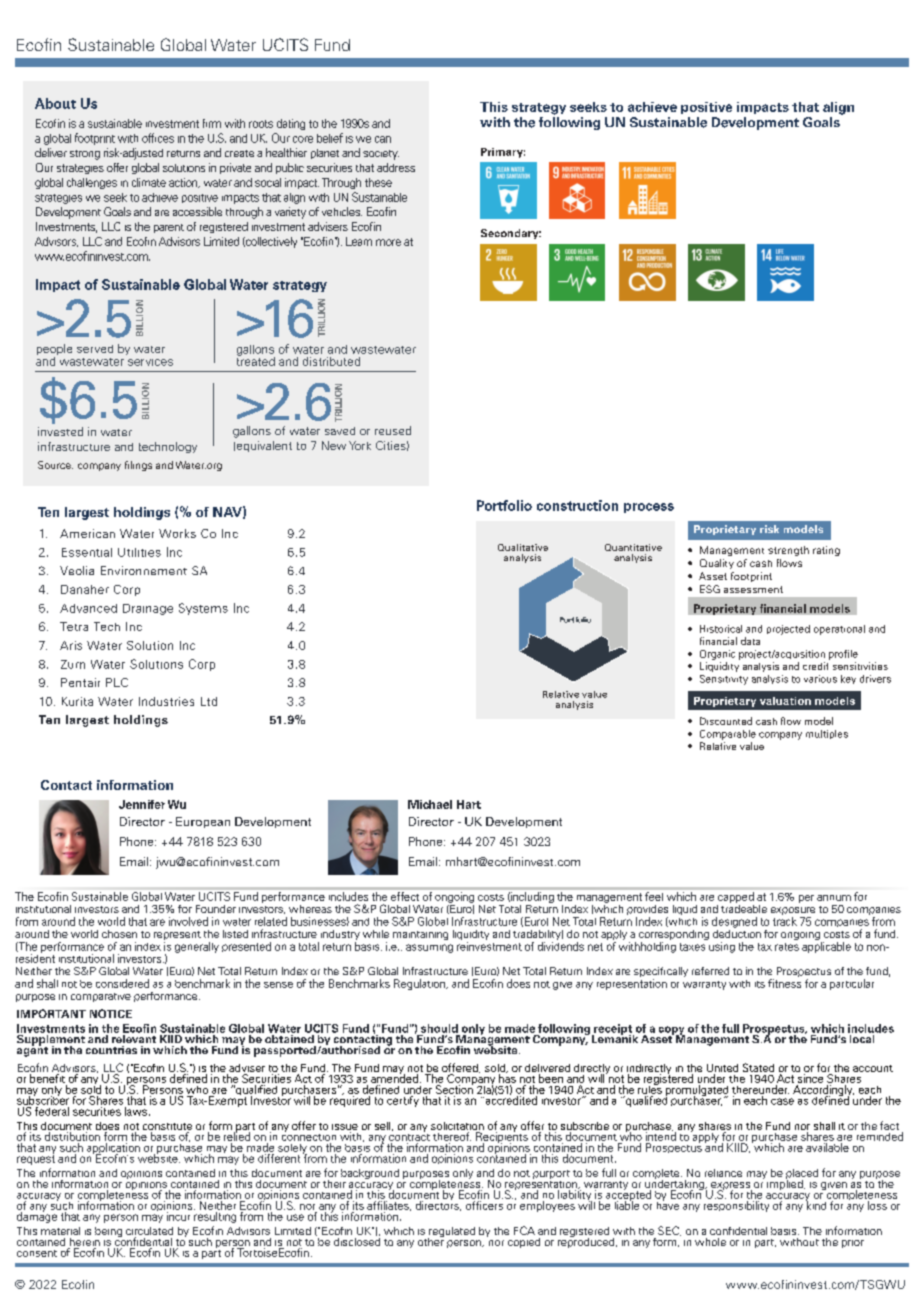  I want to click on address, so click(396, 167).
